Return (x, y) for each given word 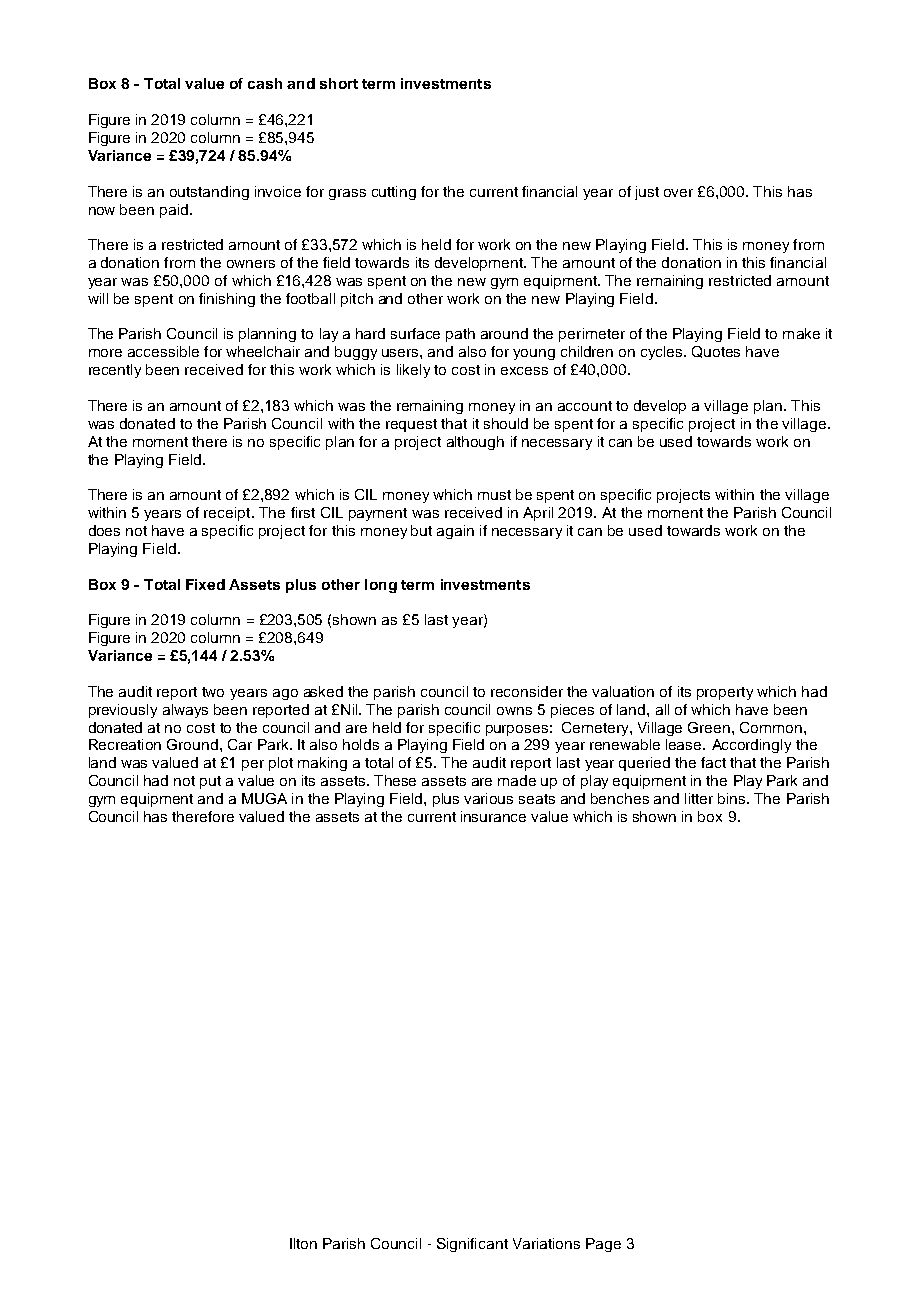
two (213, 692)
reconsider (527, 691)
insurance (493, 816)
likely (413, 371)
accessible (163, 351)
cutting (394, 193)
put (210, 782)
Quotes (716, 352)
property (725, 693)
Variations (546, 1243)
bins (733, 798)
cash (265, 83)
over (678, 193)
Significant (472, 1245)
